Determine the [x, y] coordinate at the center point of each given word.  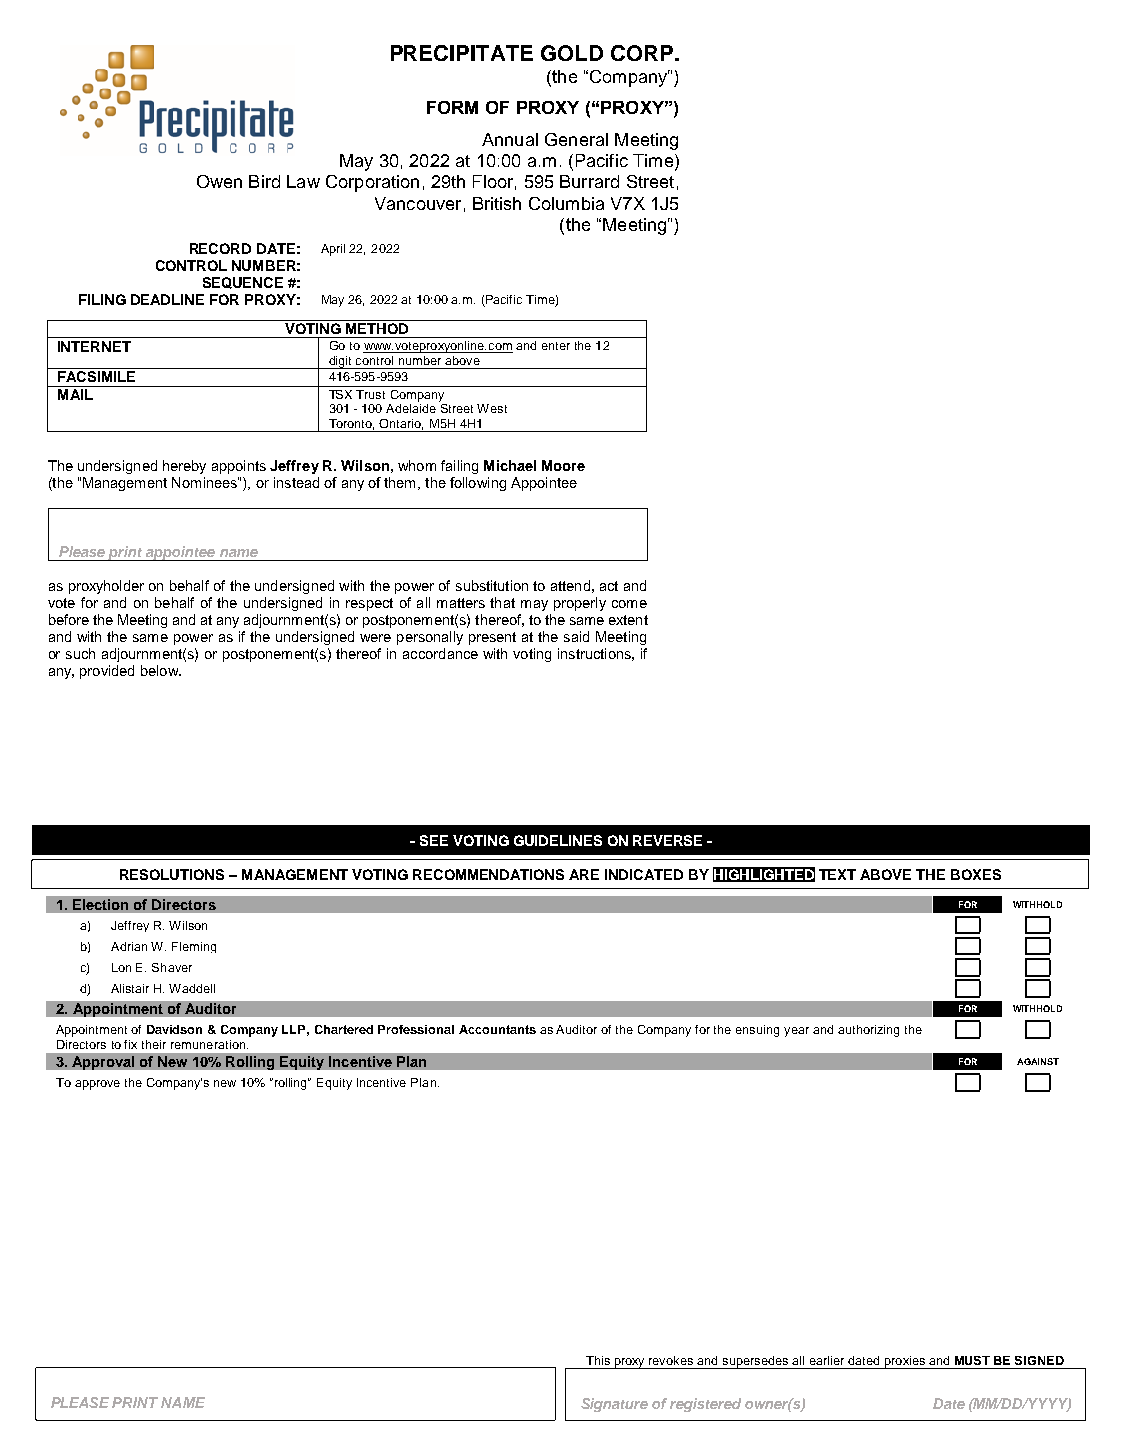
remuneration [208, 1044]
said [576, 636]
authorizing [868, 1031]
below [160, 670]
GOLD [572, 53]
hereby [184, 467]
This [598, 1360]
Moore [563, 465]
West [492, 408]
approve [97, 1085]
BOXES [976, 874]
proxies [904, 1362]
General [576, 139]
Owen [219, 181]
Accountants [497, 1029]
